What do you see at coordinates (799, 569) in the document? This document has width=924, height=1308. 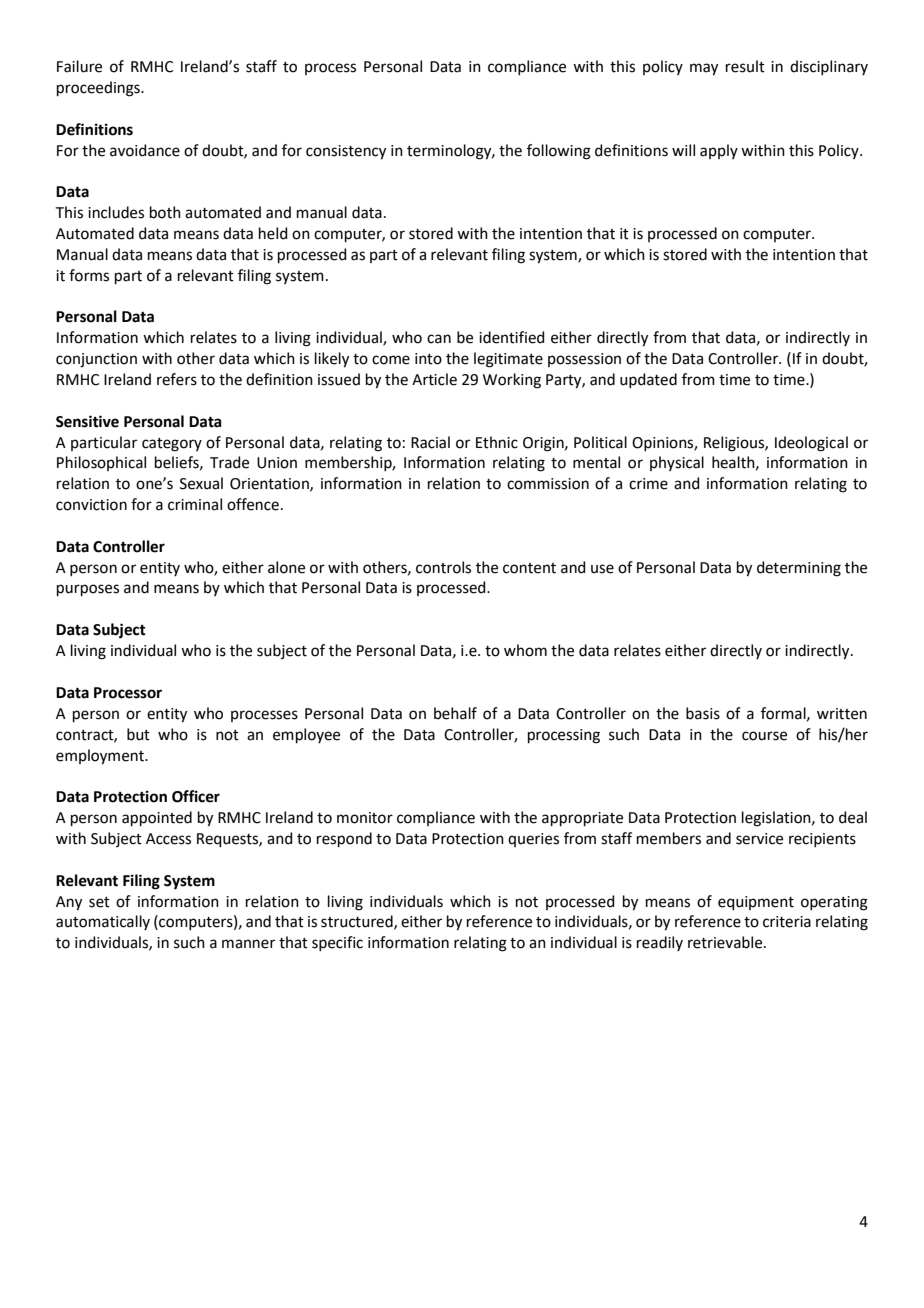 I see `determining` at bounding box center [799, 569].
